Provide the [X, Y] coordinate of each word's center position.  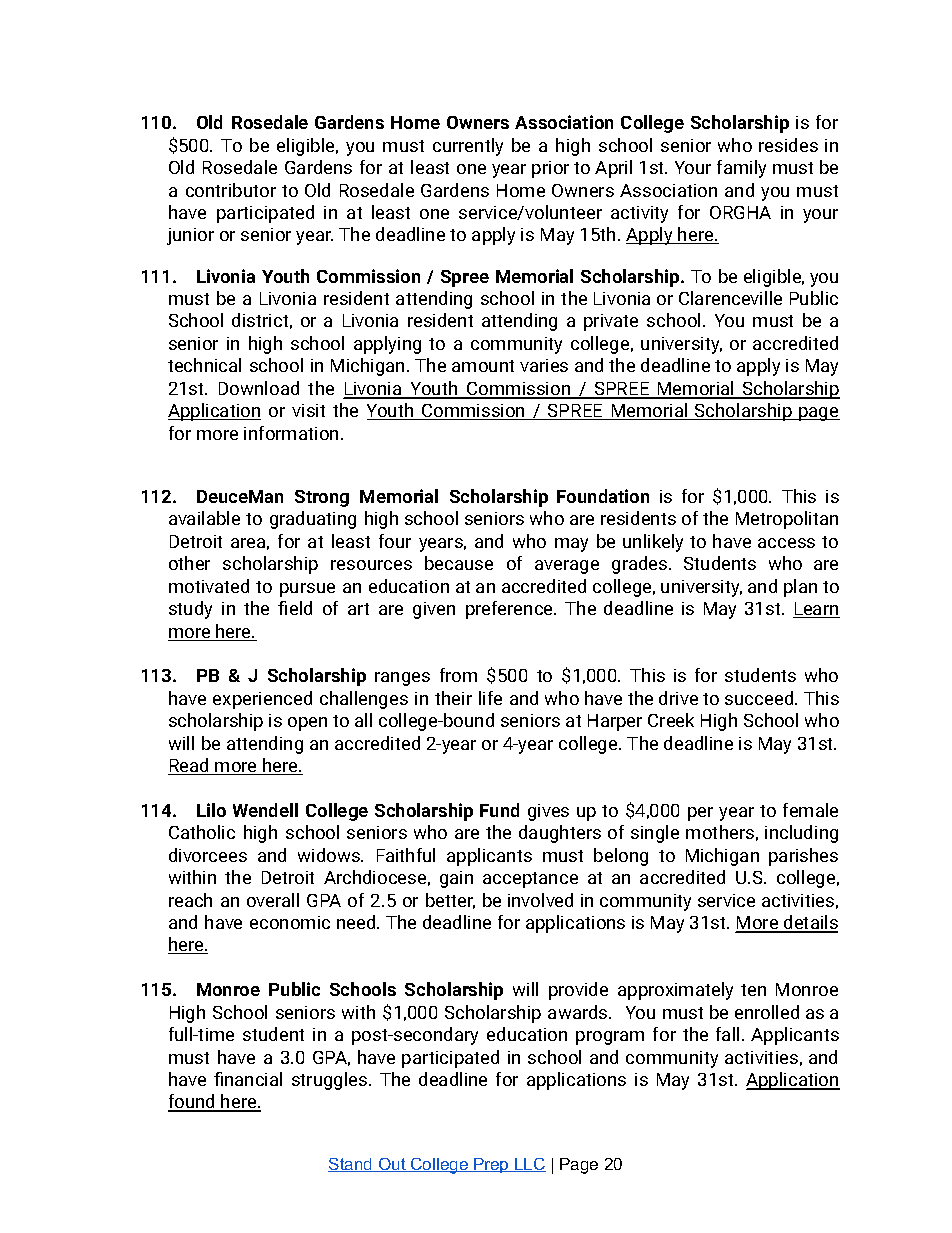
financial [248, 1079]
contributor [231, 190]
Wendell [265, 810]
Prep [491, 1165]
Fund [499, 810]
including [801, 834]
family [741, 169]
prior [550, 169]
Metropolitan [787, 520]
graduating [313, 520]
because [459, 563]
